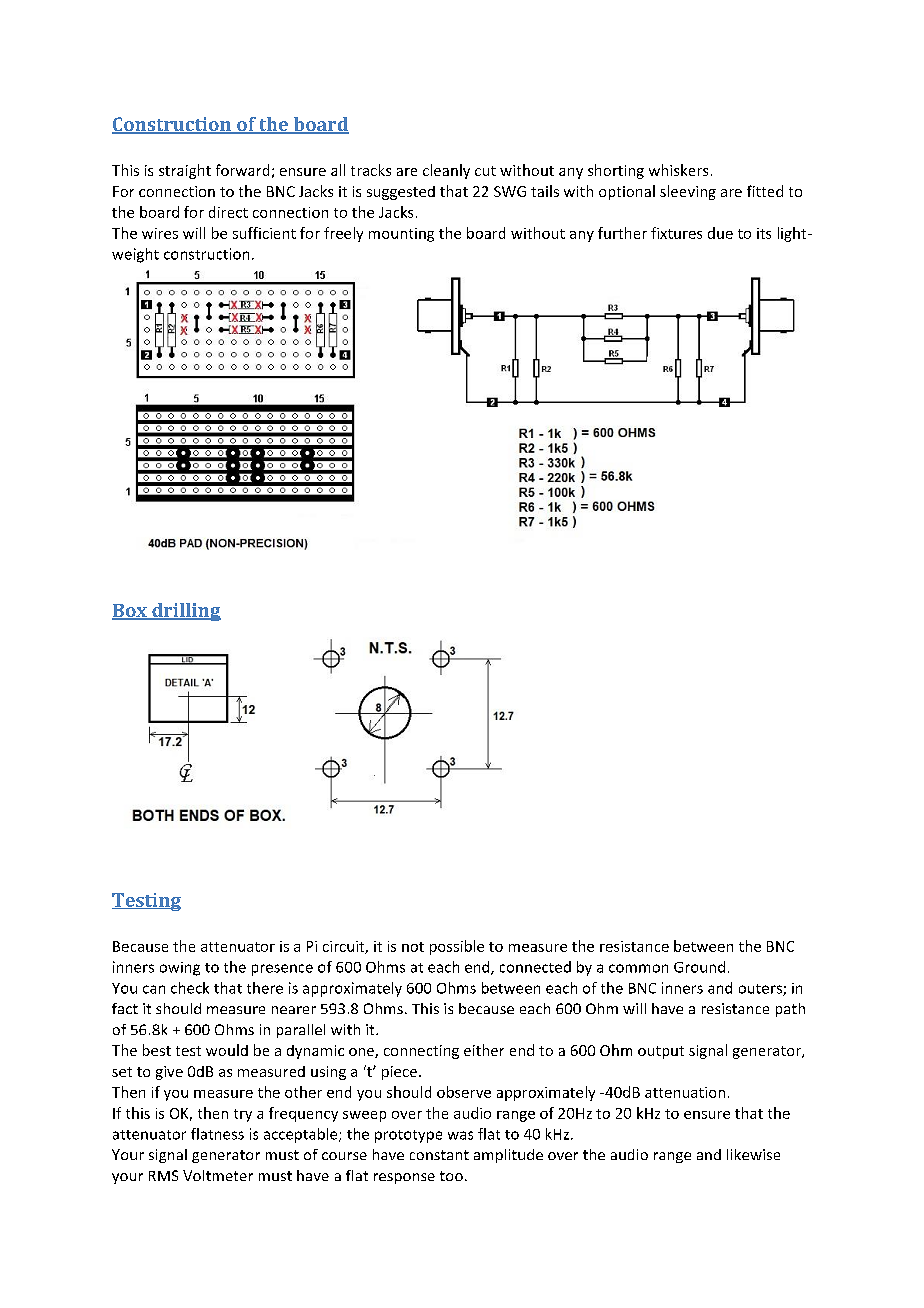 The height and width of the screenshot is (1308, 924). What do you see at coordinates (228, 212) in the screenshot?
I see `direct` at bounding box center [228, 212].
